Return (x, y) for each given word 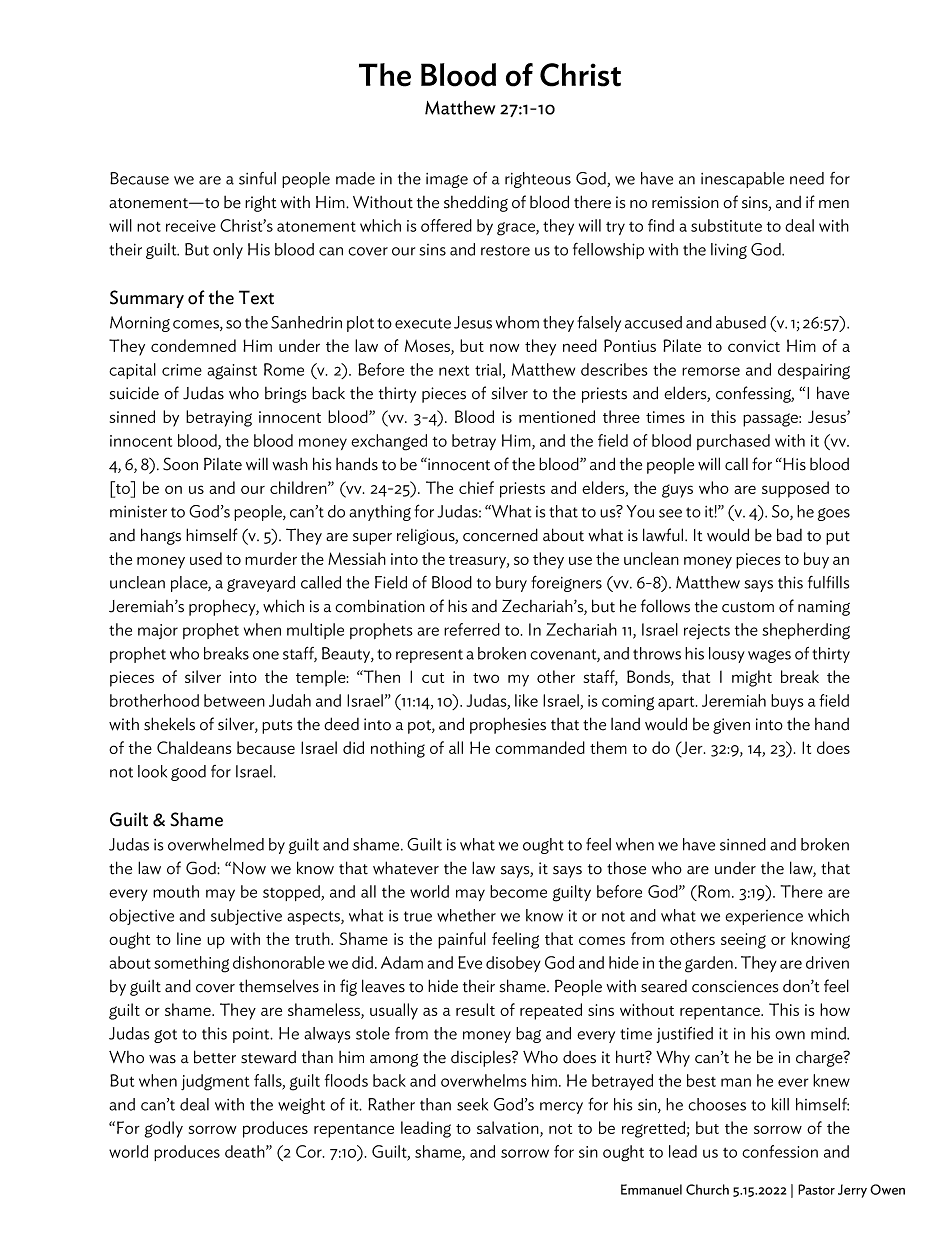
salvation (509, 1129)
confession (780, 1151)
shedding (476, 203)
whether (466, 915)
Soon (180, 464)
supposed (795, 489)
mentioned (557, 416)
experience (764, 917)
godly (163, 1129)
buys (787, 702)
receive (191, 226)
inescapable (742, 180)
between (234, 700)
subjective (246, 917)
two (486, 678)
